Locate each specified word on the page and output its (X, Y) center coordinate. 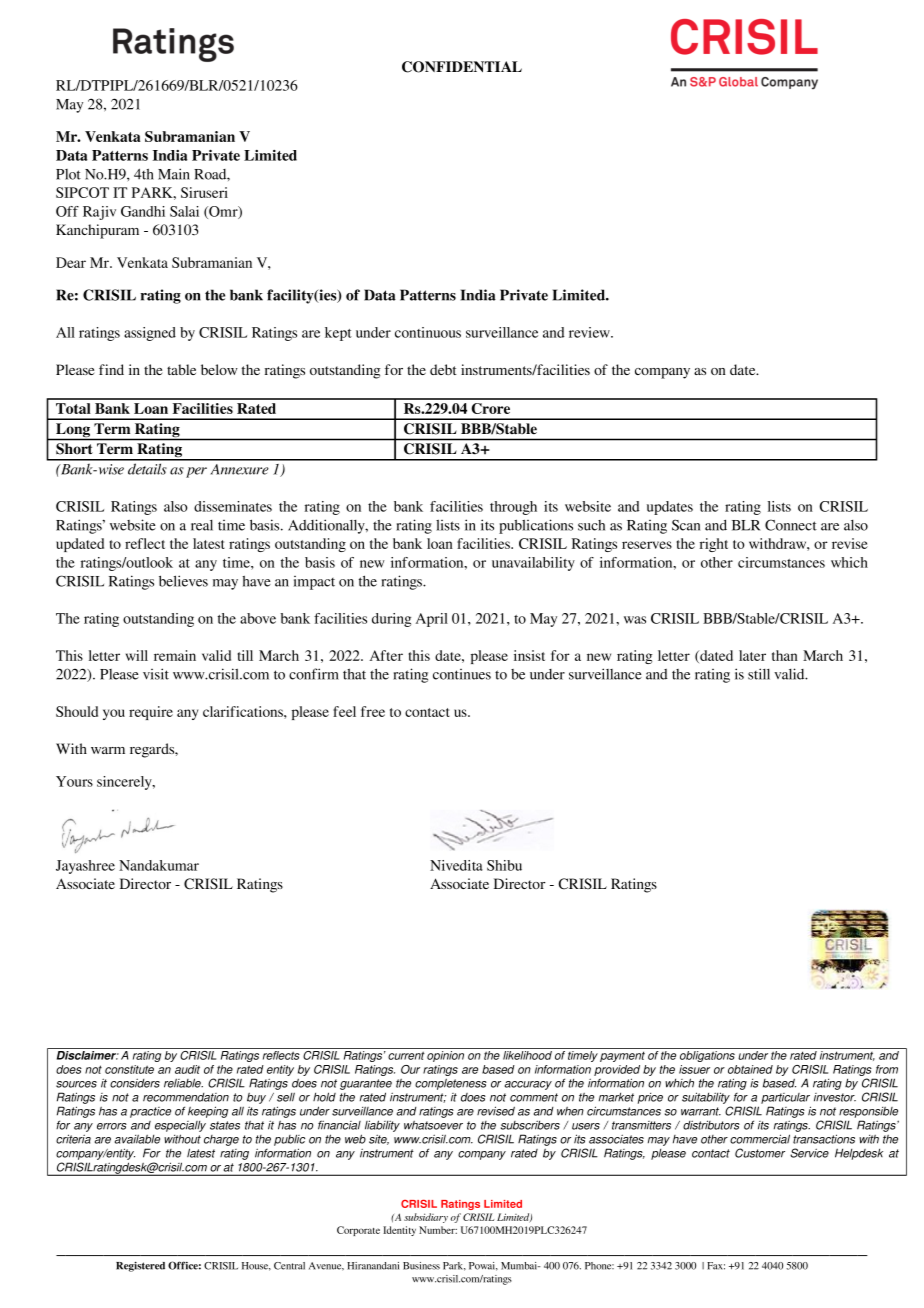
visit (156, 674)
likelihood (527, 1055)
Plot (68, 174)
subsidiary (426, 1218)
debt (443, 369)
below (219, 369)
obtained (750, 1069)
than (785, 655)
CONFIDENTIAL (462, 67)
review (590, 332)
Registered (140, 1266)
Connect (791, 525)
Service (809, 1153)
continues (462, 674)
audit (187, 1069)
